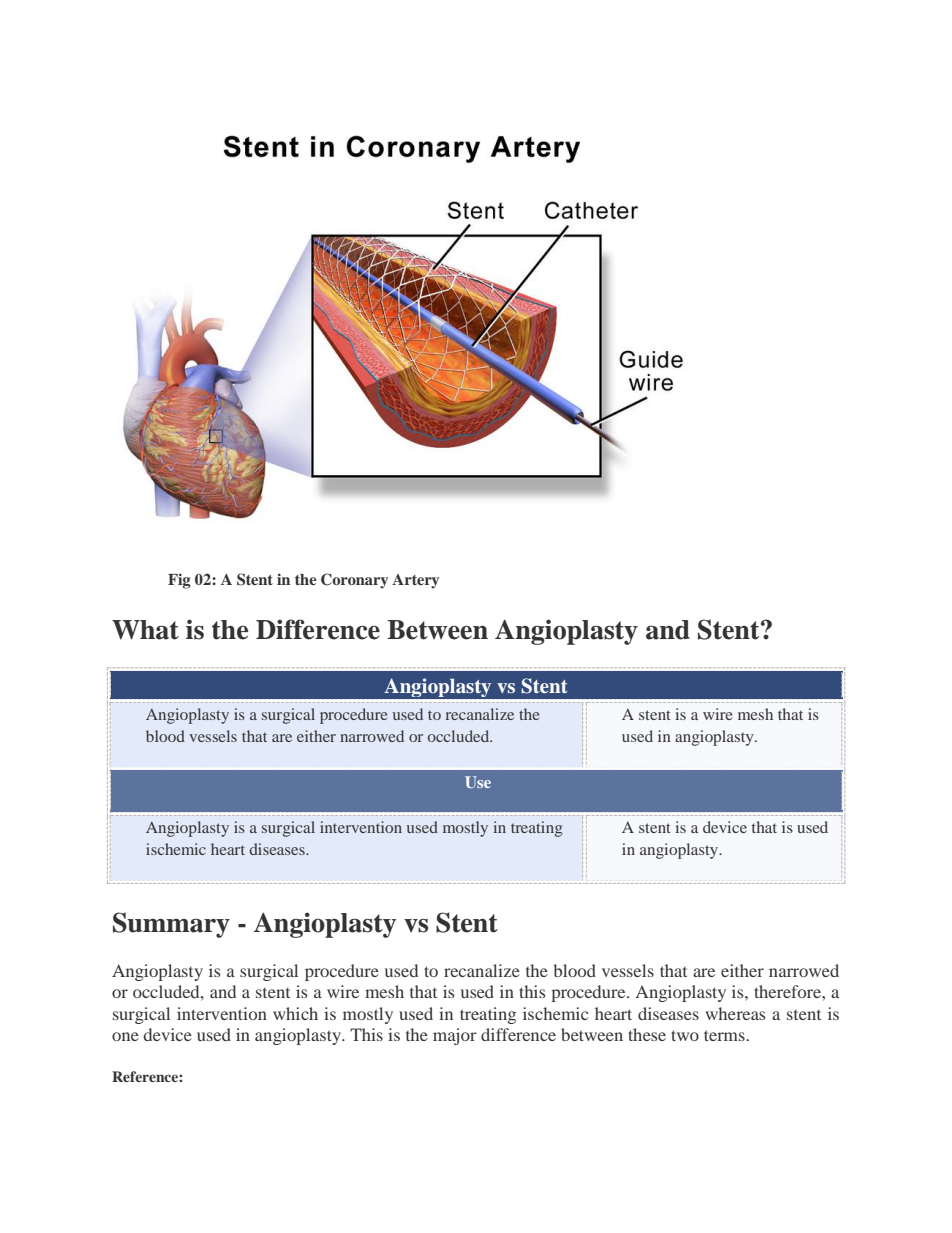 The image size is (952, 1233). I want to click on whereas, so click(735, 1013).
